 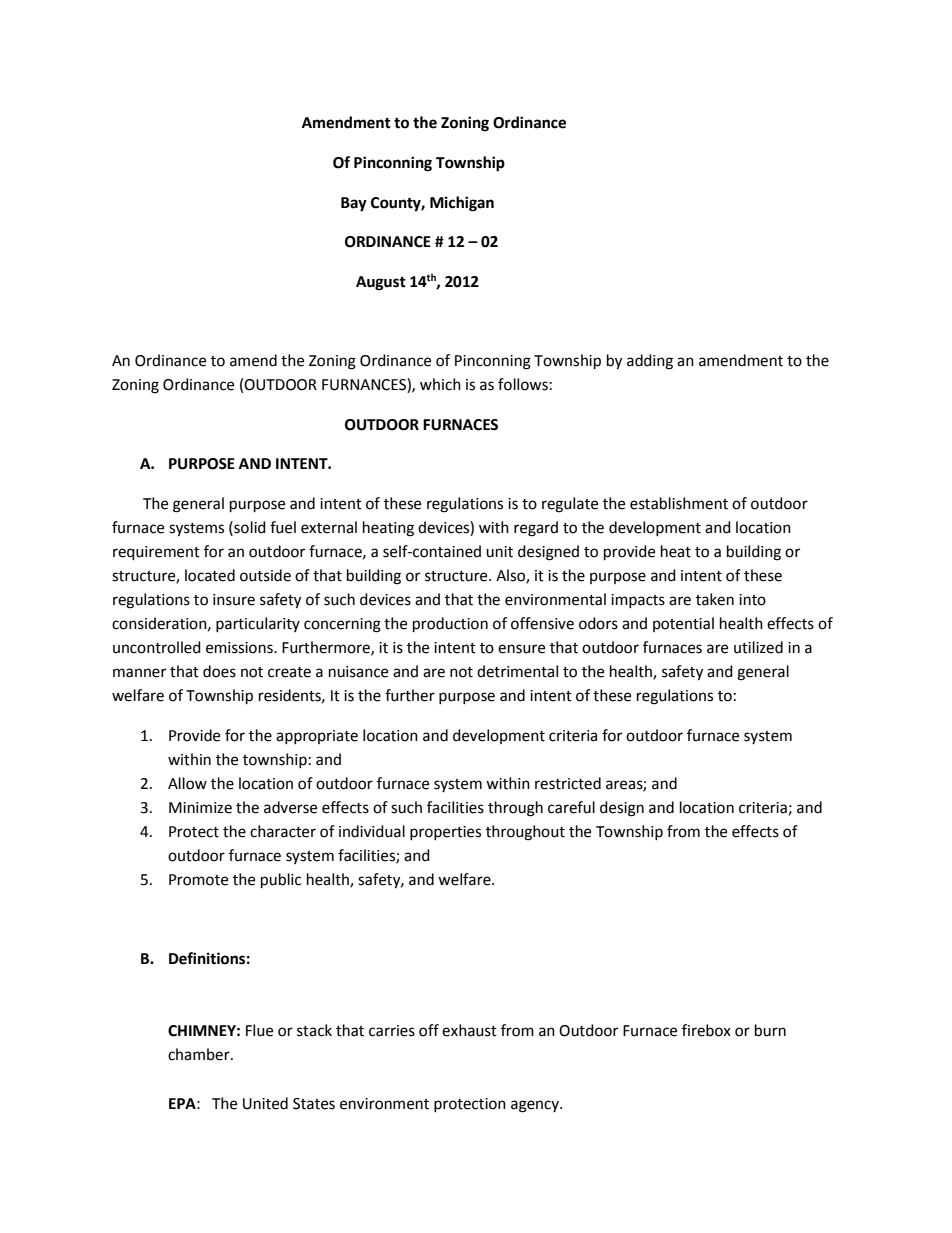 I want to click on production, so click(x=450, y=625).
